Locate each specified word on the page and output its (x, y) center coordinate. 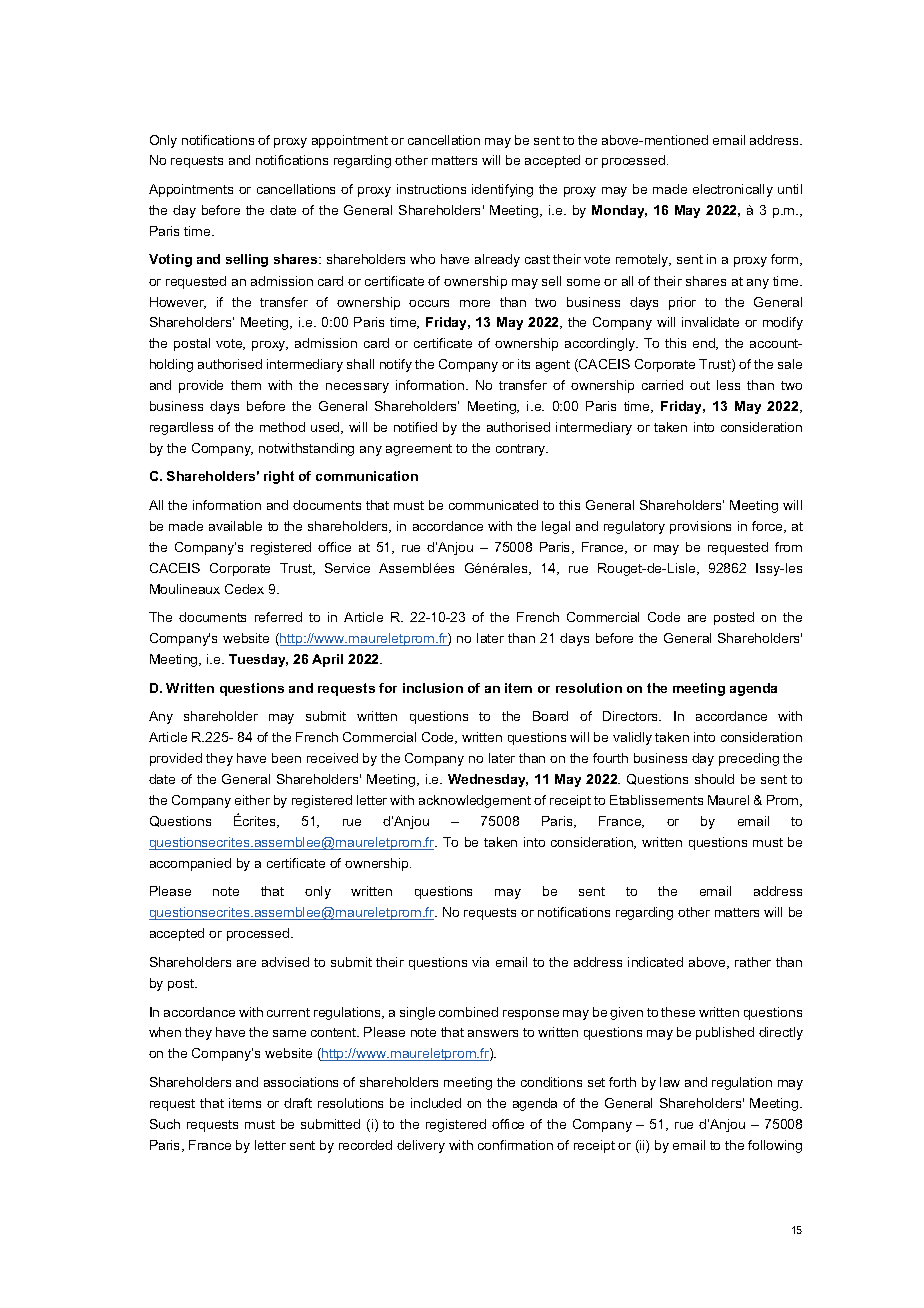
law (670, 1082)
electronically (733, 190)
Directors (631, 716)
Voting (170, 260)
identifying (502, 190)
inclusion (433, 688)
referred (278, 617)
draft (298, 1103)
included (436, 1103)
